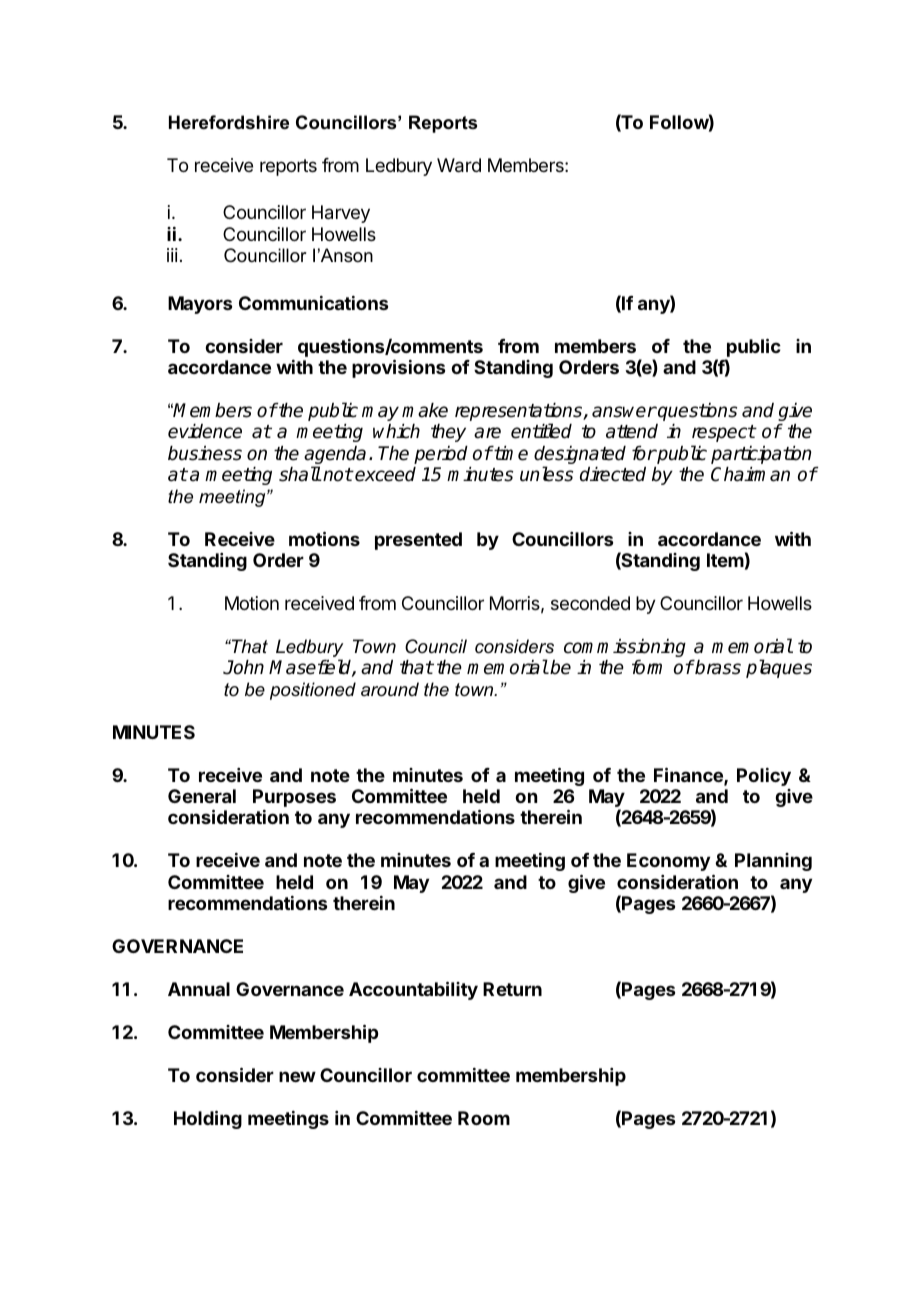  Describe the element at coordinates (300, 474) in the screenshot. I see `shall` at that location.
